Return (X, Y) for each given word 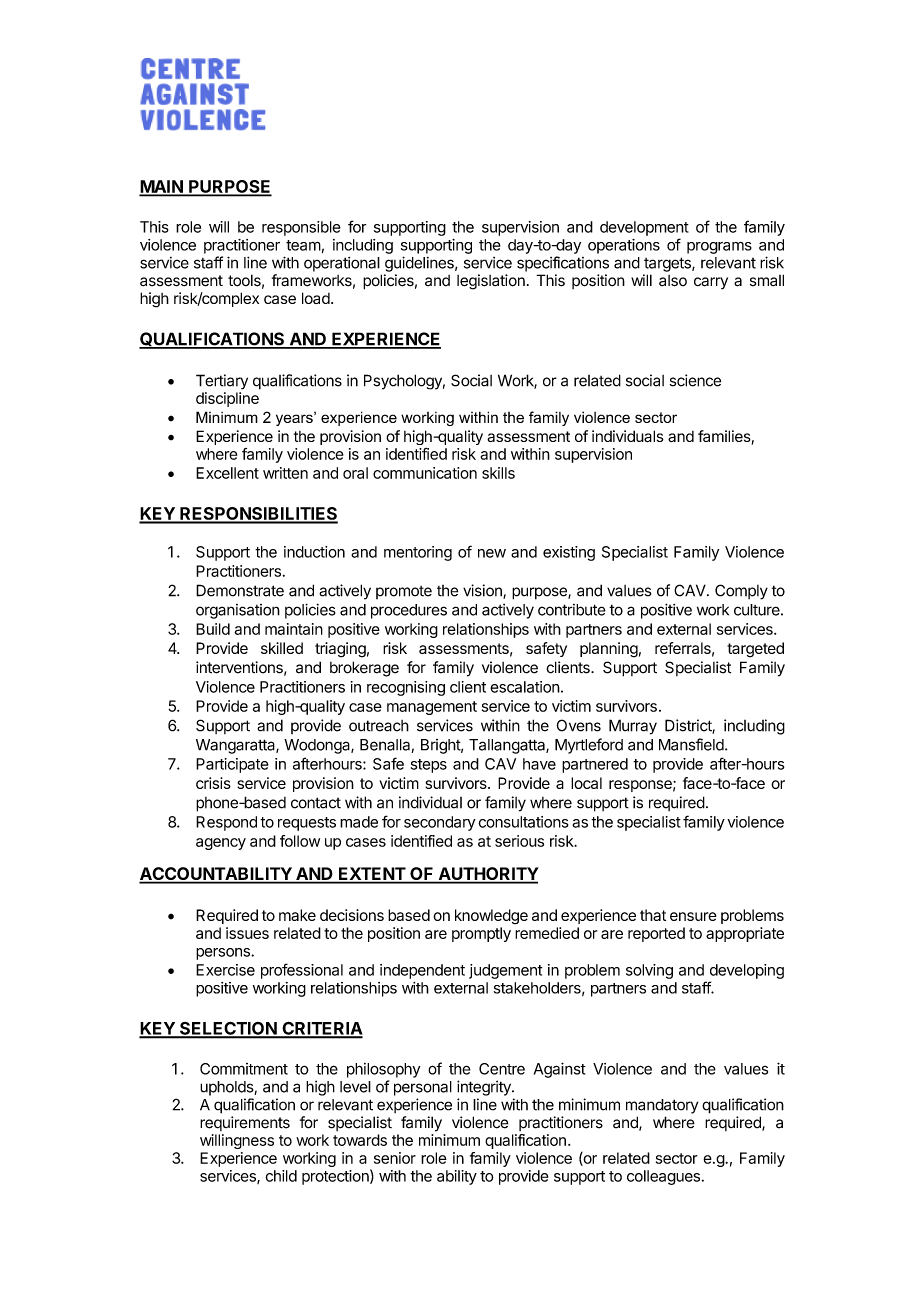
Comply (741, 592)
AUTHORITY (487, 875)
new (492, 553)
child (281, 1176)
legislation (491, 282)
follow (300, 841)
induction (314, 552)
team (303, 245)
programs (719, 248)
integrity (485, 1088)
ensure (693, 916)
